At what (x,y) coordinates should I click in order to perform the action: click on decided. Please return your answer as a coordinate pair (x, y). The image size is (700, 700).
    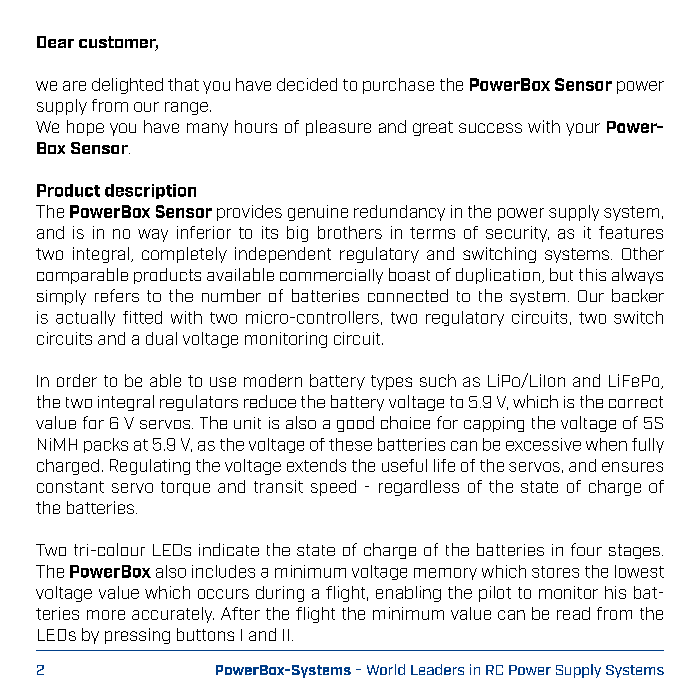
    Looking at the image, I should click on (307, 84).
